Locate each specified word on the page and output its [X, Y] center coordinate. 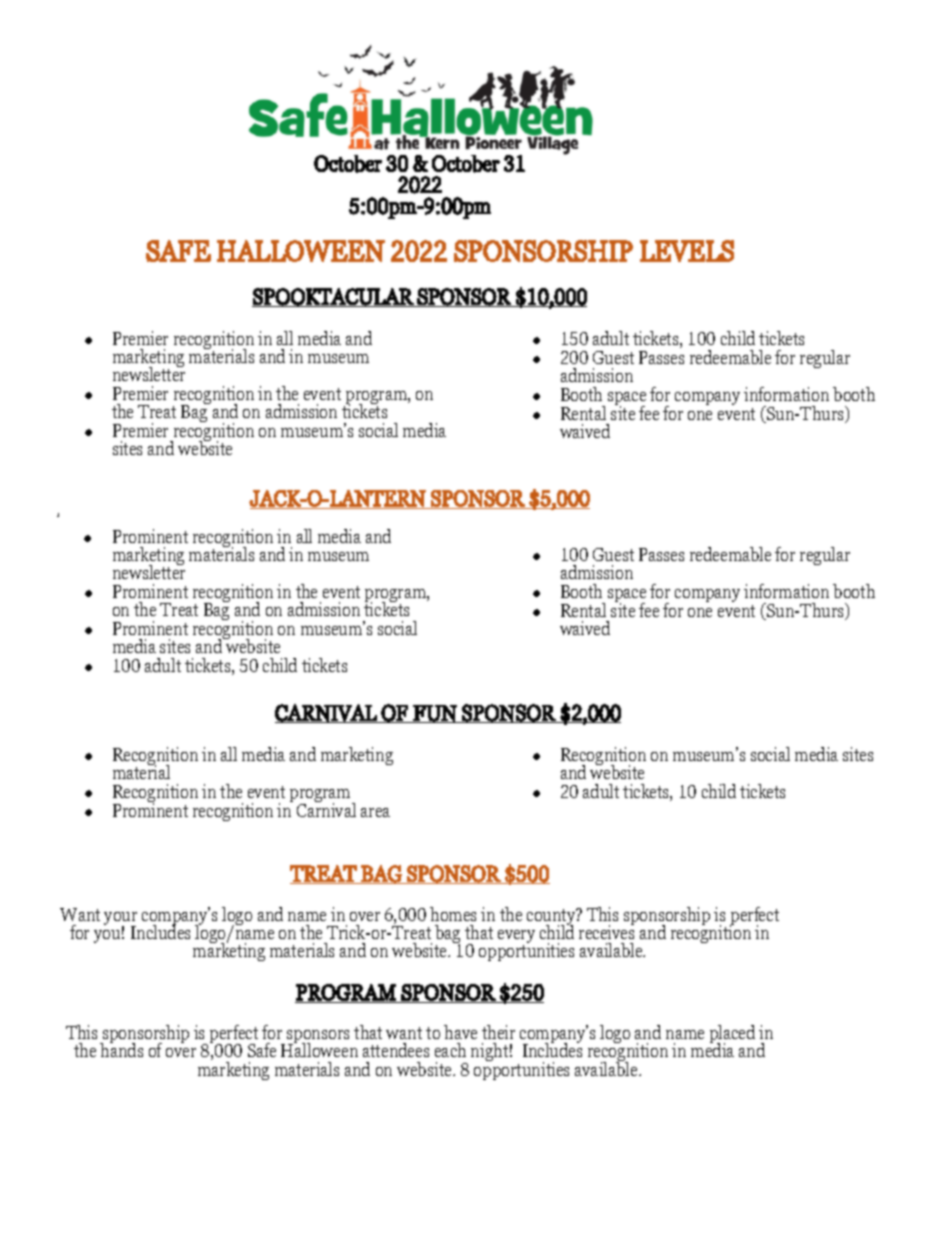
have [460, 1032]
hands [121, 1049]
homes [453, 914]
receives [606, 931]
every [516, 938]
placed [732, 1035]
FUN [435, 714]
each [450, 1050]
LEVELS [687, 251]
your [120, 920]
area [375, 812]
